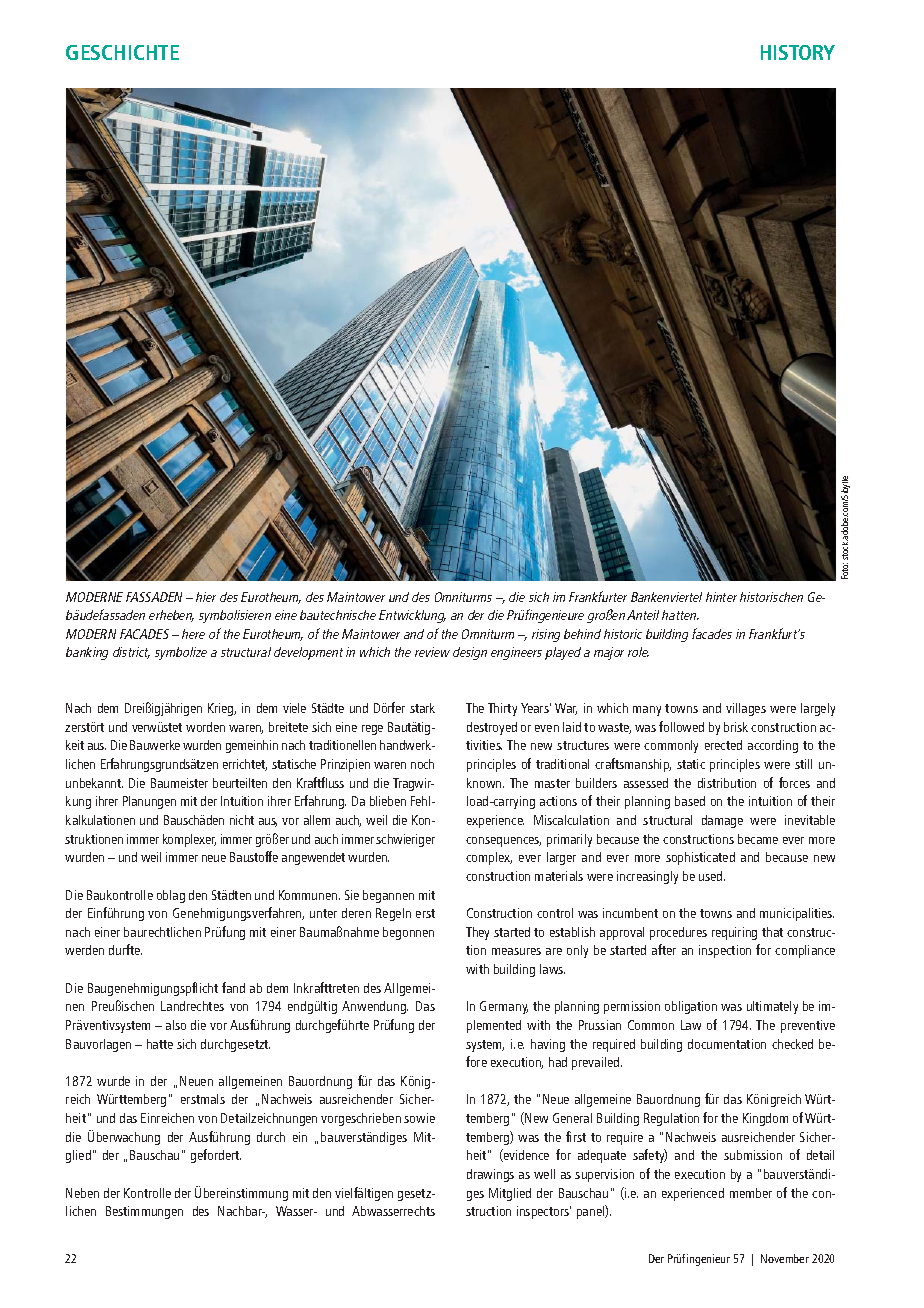 Image resolution: width=924 pixels, height=1308 pixels. Describe the element at coordinates (489, 858) in the document. I see `complex` at that location.
